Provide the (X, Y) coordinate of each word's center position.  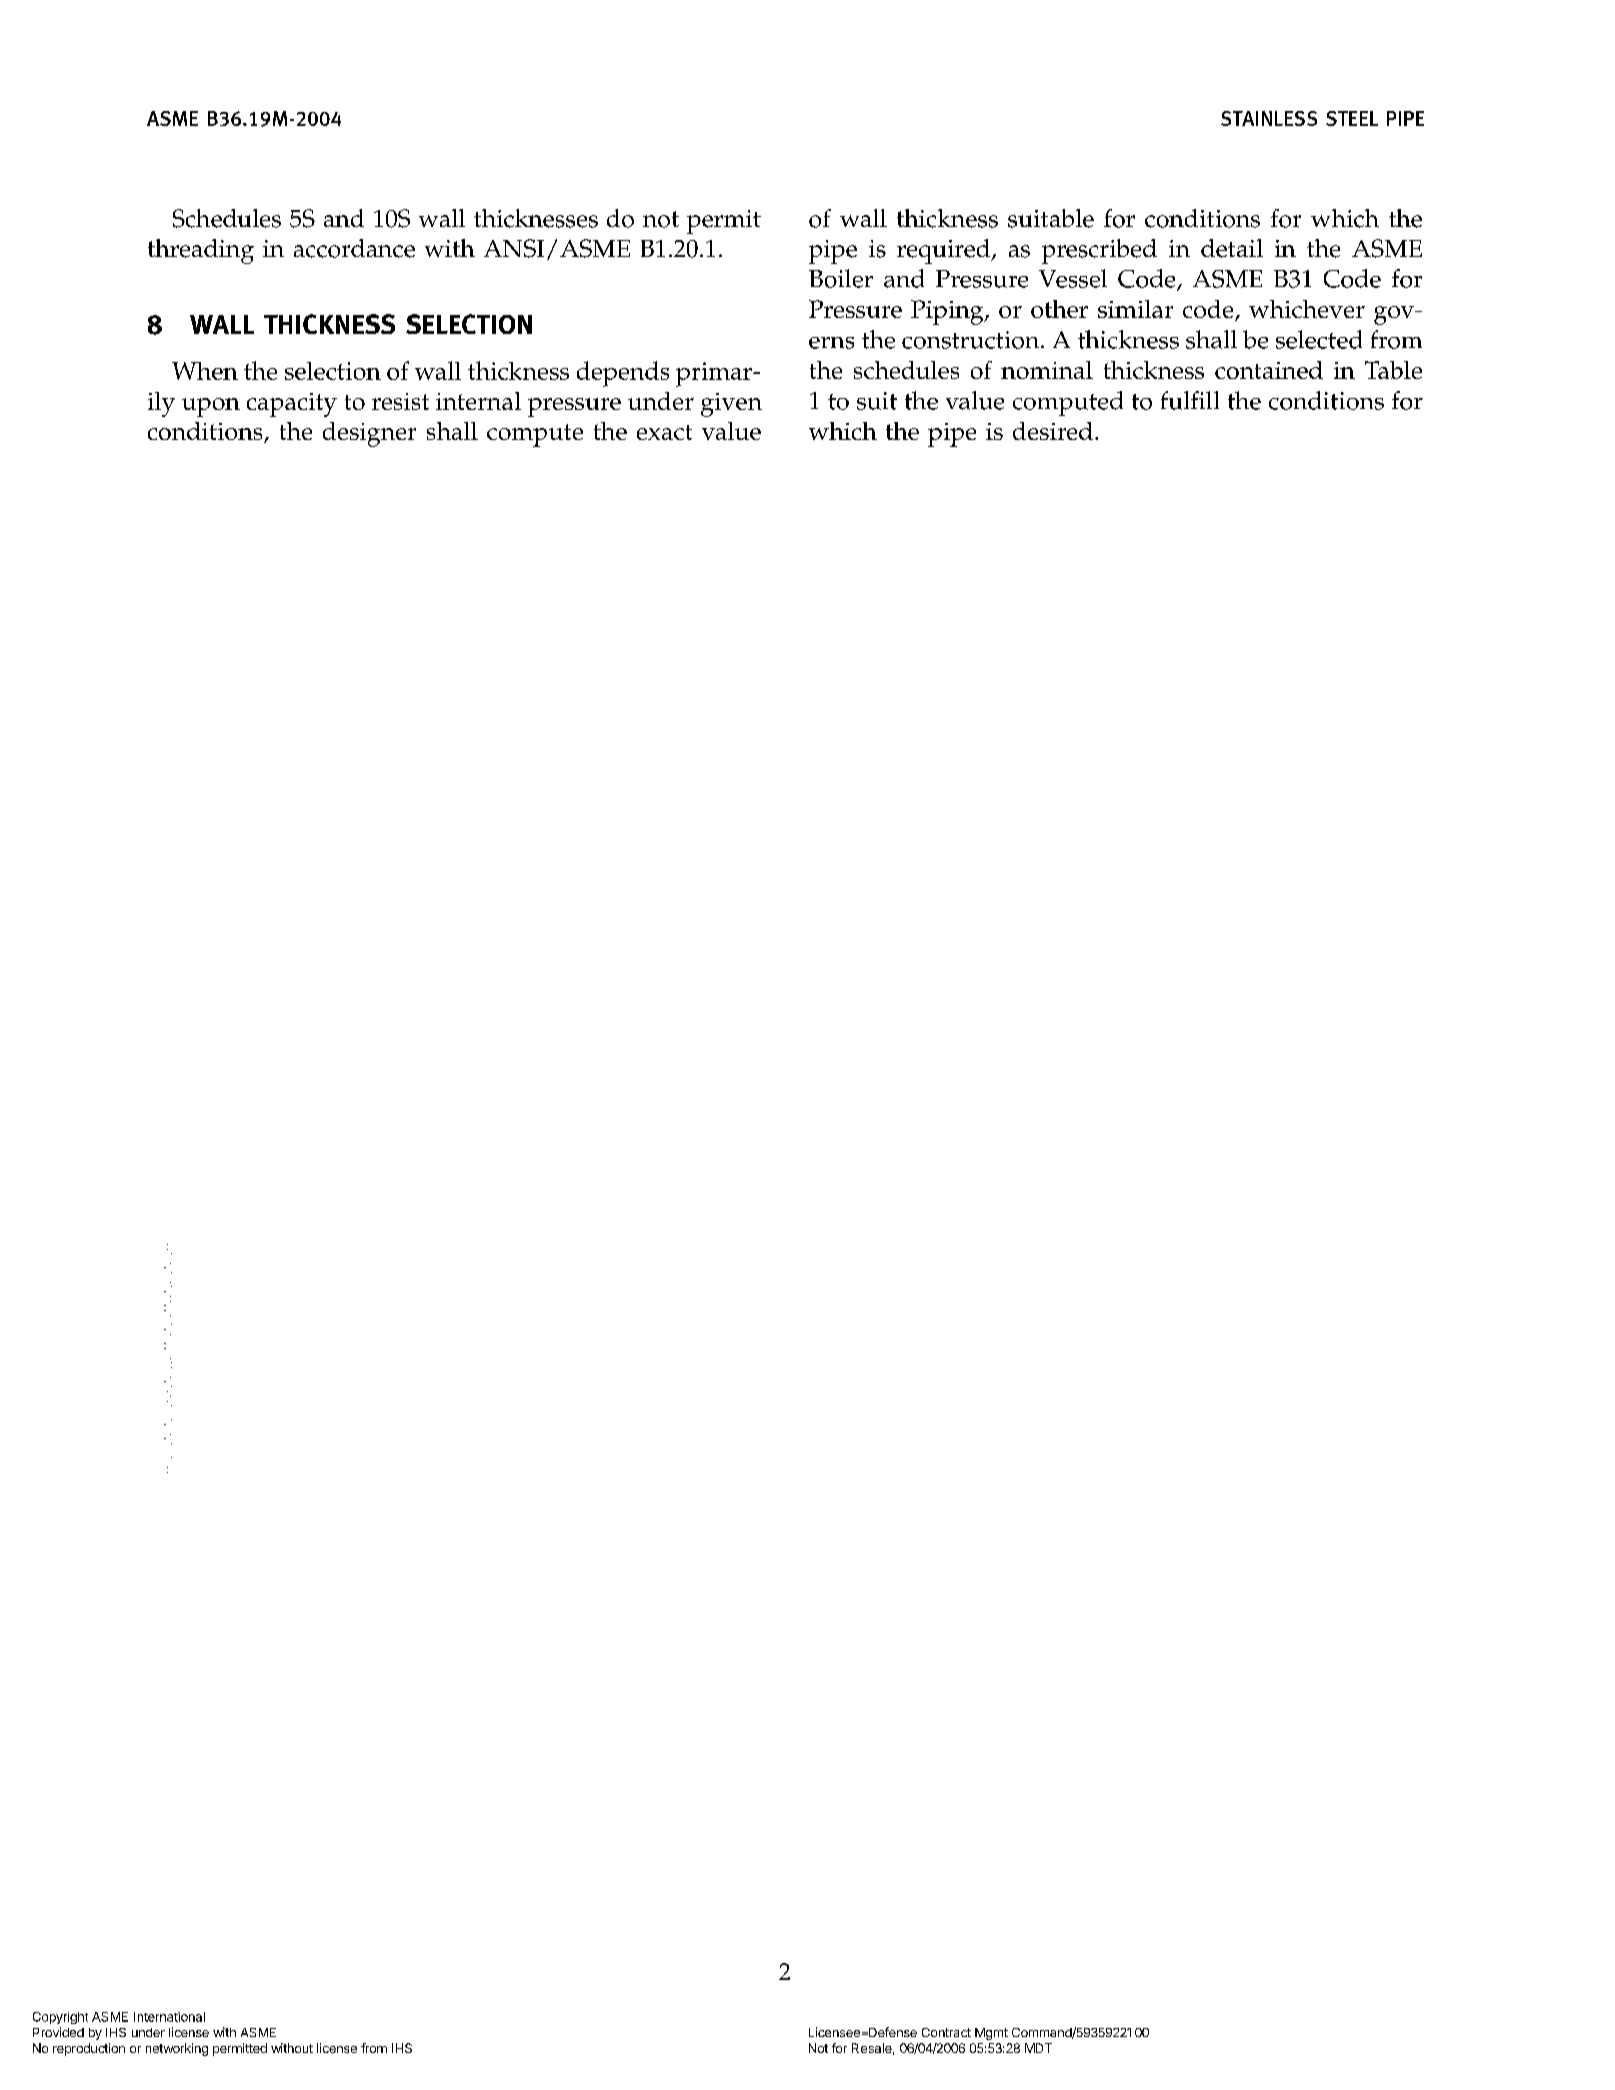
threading (201, 251)
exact (664, 432)
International (169, 2017)
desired (1053, 431)
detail (1232, 248)
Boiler (841, 278)
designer (369, 434)
